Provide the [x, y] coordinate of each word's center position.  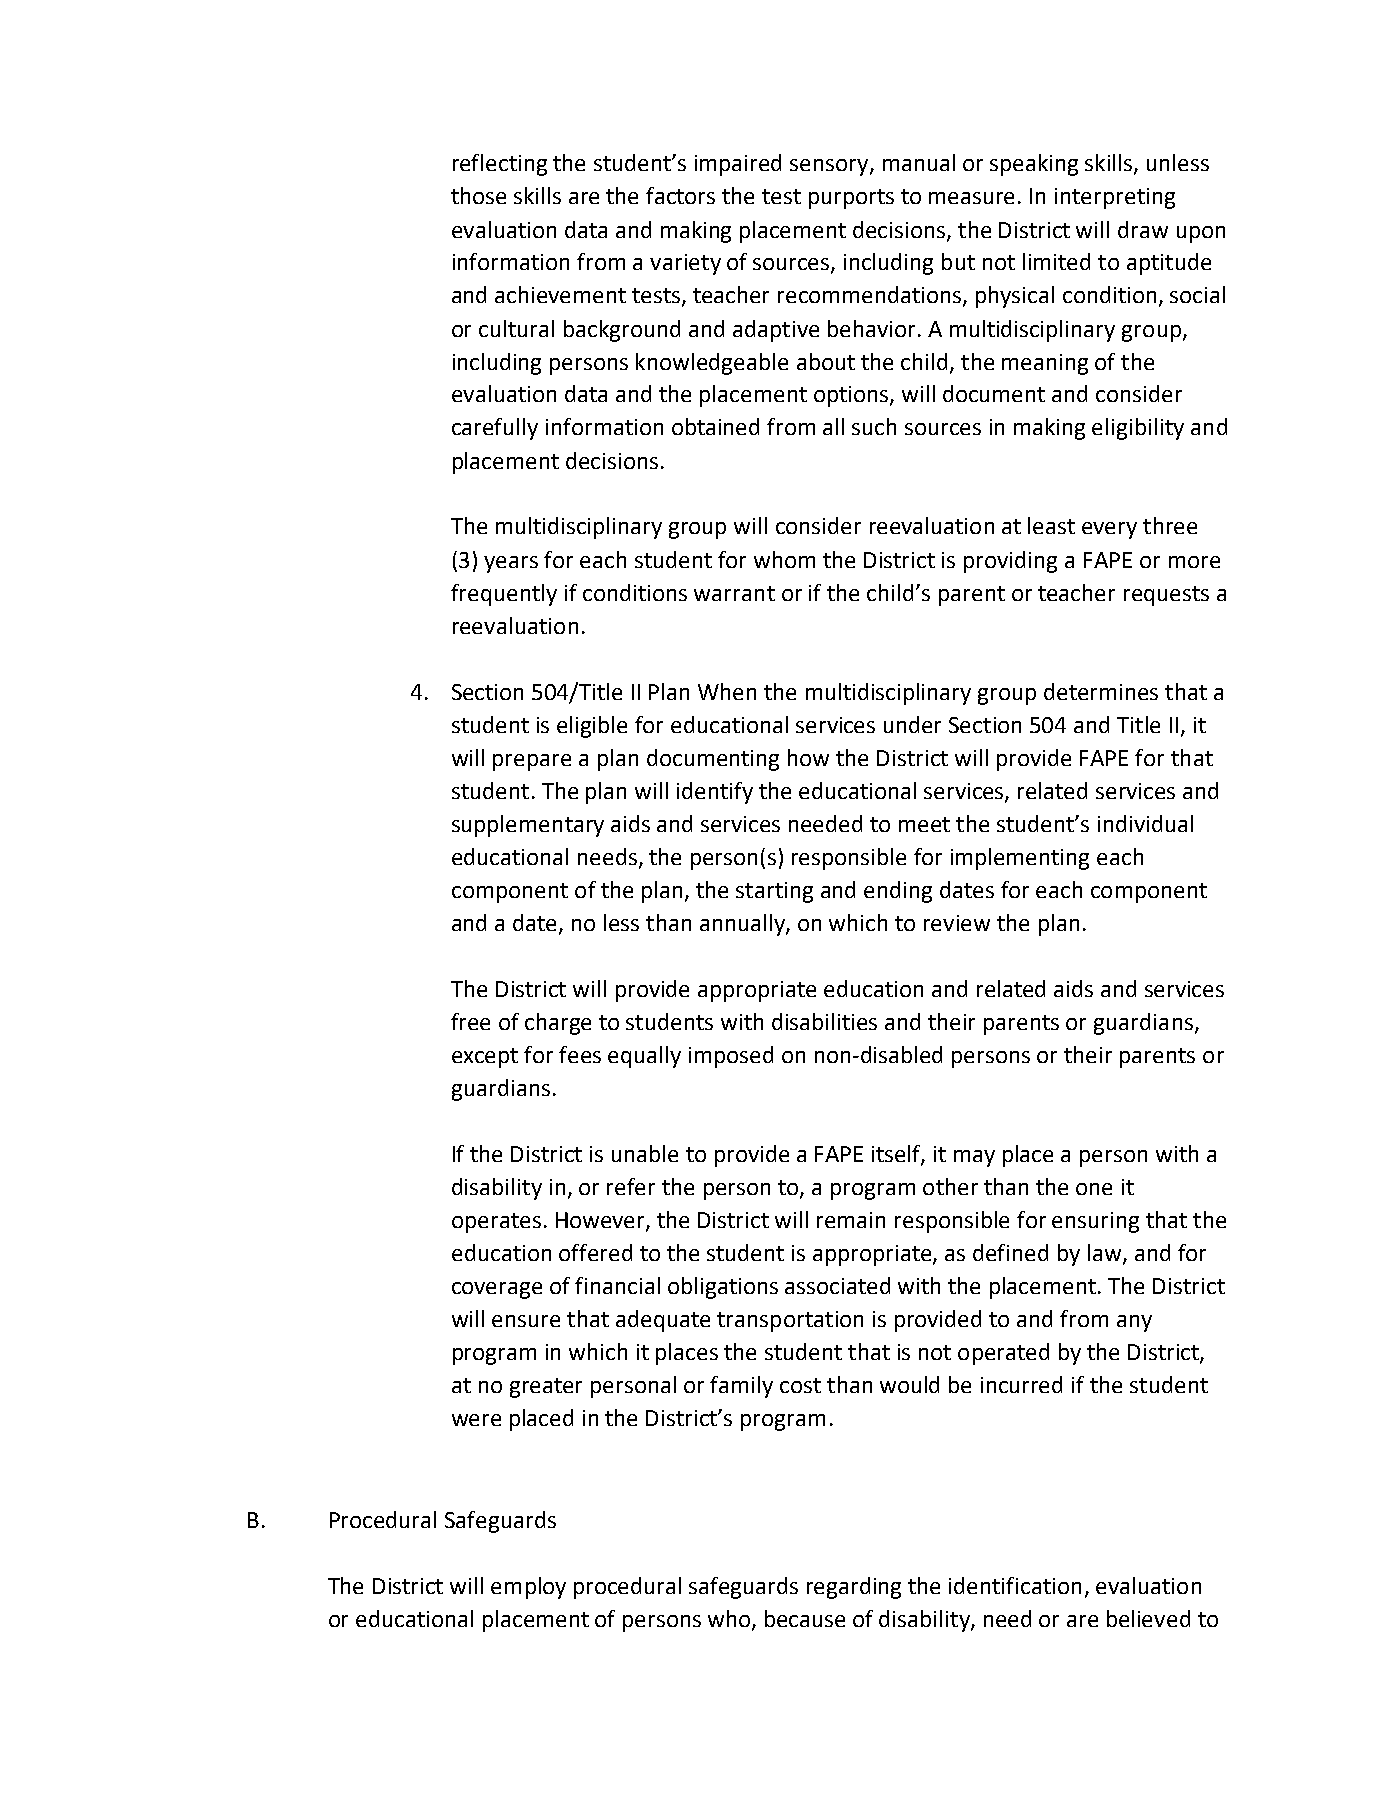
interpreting [1115, 198]
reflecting [500, 165]
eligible [592, 727]
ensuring [1095, 1222]
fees [580, 1054]
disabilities [824, 1021]
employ [528, 1588]
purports [851, 199]
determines [1101, 691]
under [912, 724]
